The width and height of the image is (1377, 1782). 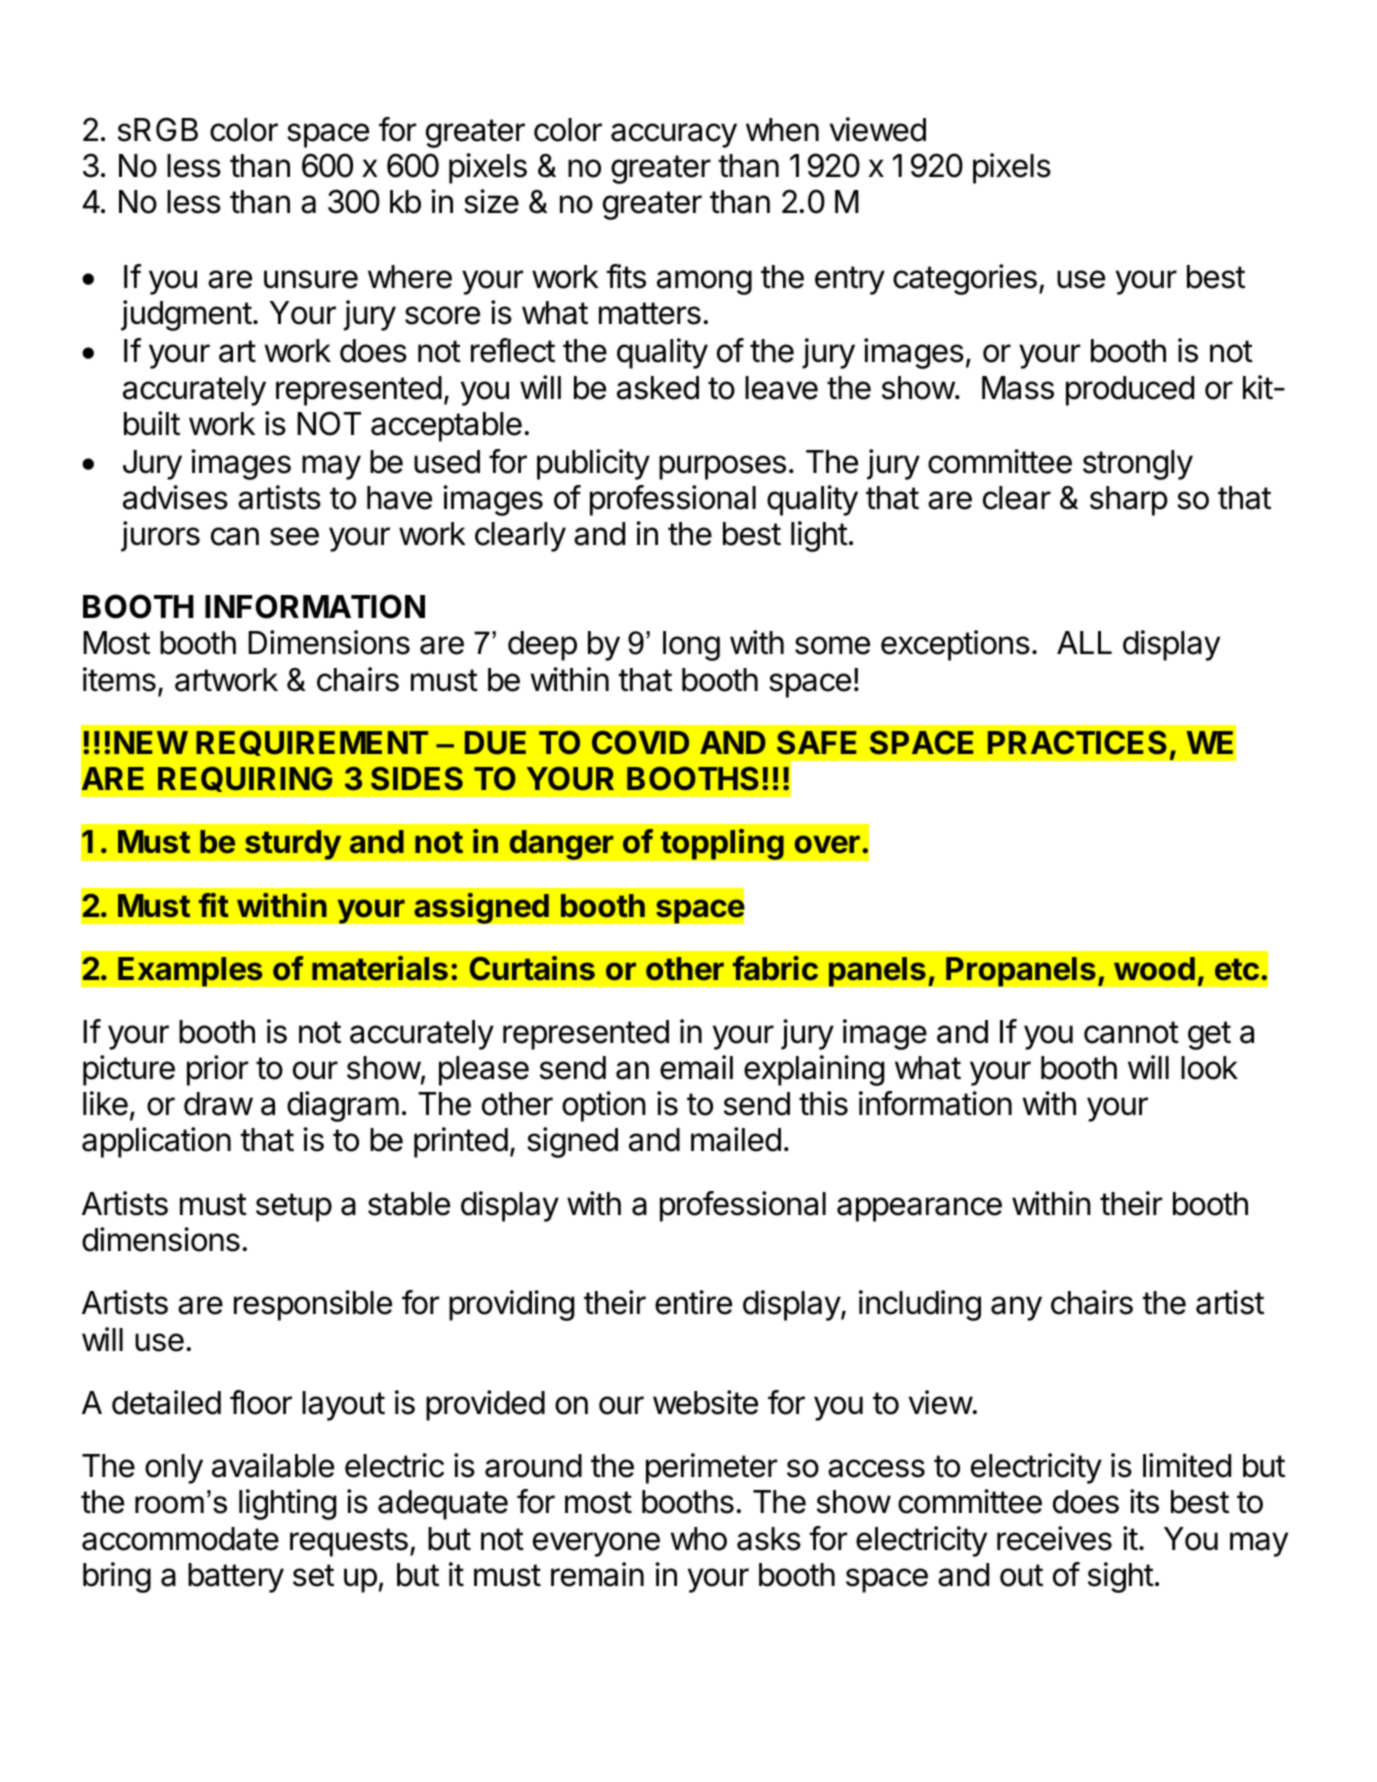 What do you see at coordinates (722, 844) in the image?
I see `toppling` at bounding box center [722, 844].
